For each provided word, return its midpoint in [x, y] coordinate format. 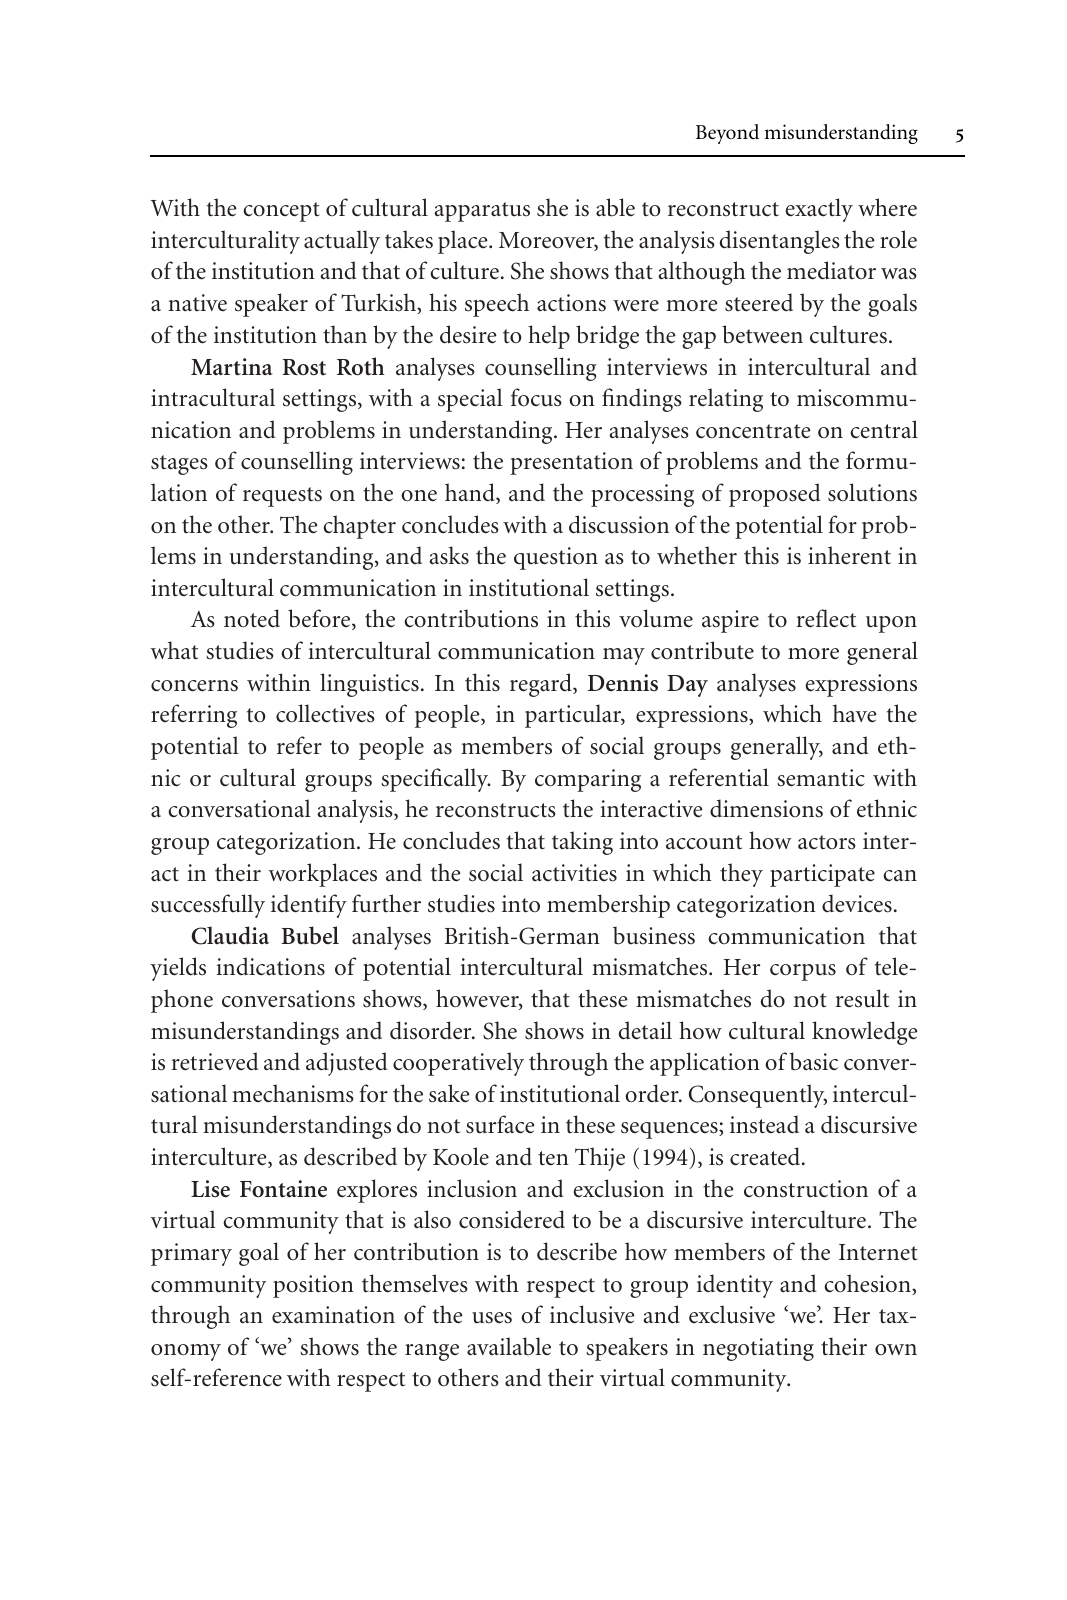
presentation [571, 463]
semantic [821, 778]
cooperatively [458, 1064]
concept [281, 212]
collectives [325, 713]
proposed [775, 495]
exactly [819, 210]
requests [282, 497]
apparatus [482, 212]
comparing [588, 780]
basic [813, 1061]
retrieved [215, 1061]
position [313, 1286]
